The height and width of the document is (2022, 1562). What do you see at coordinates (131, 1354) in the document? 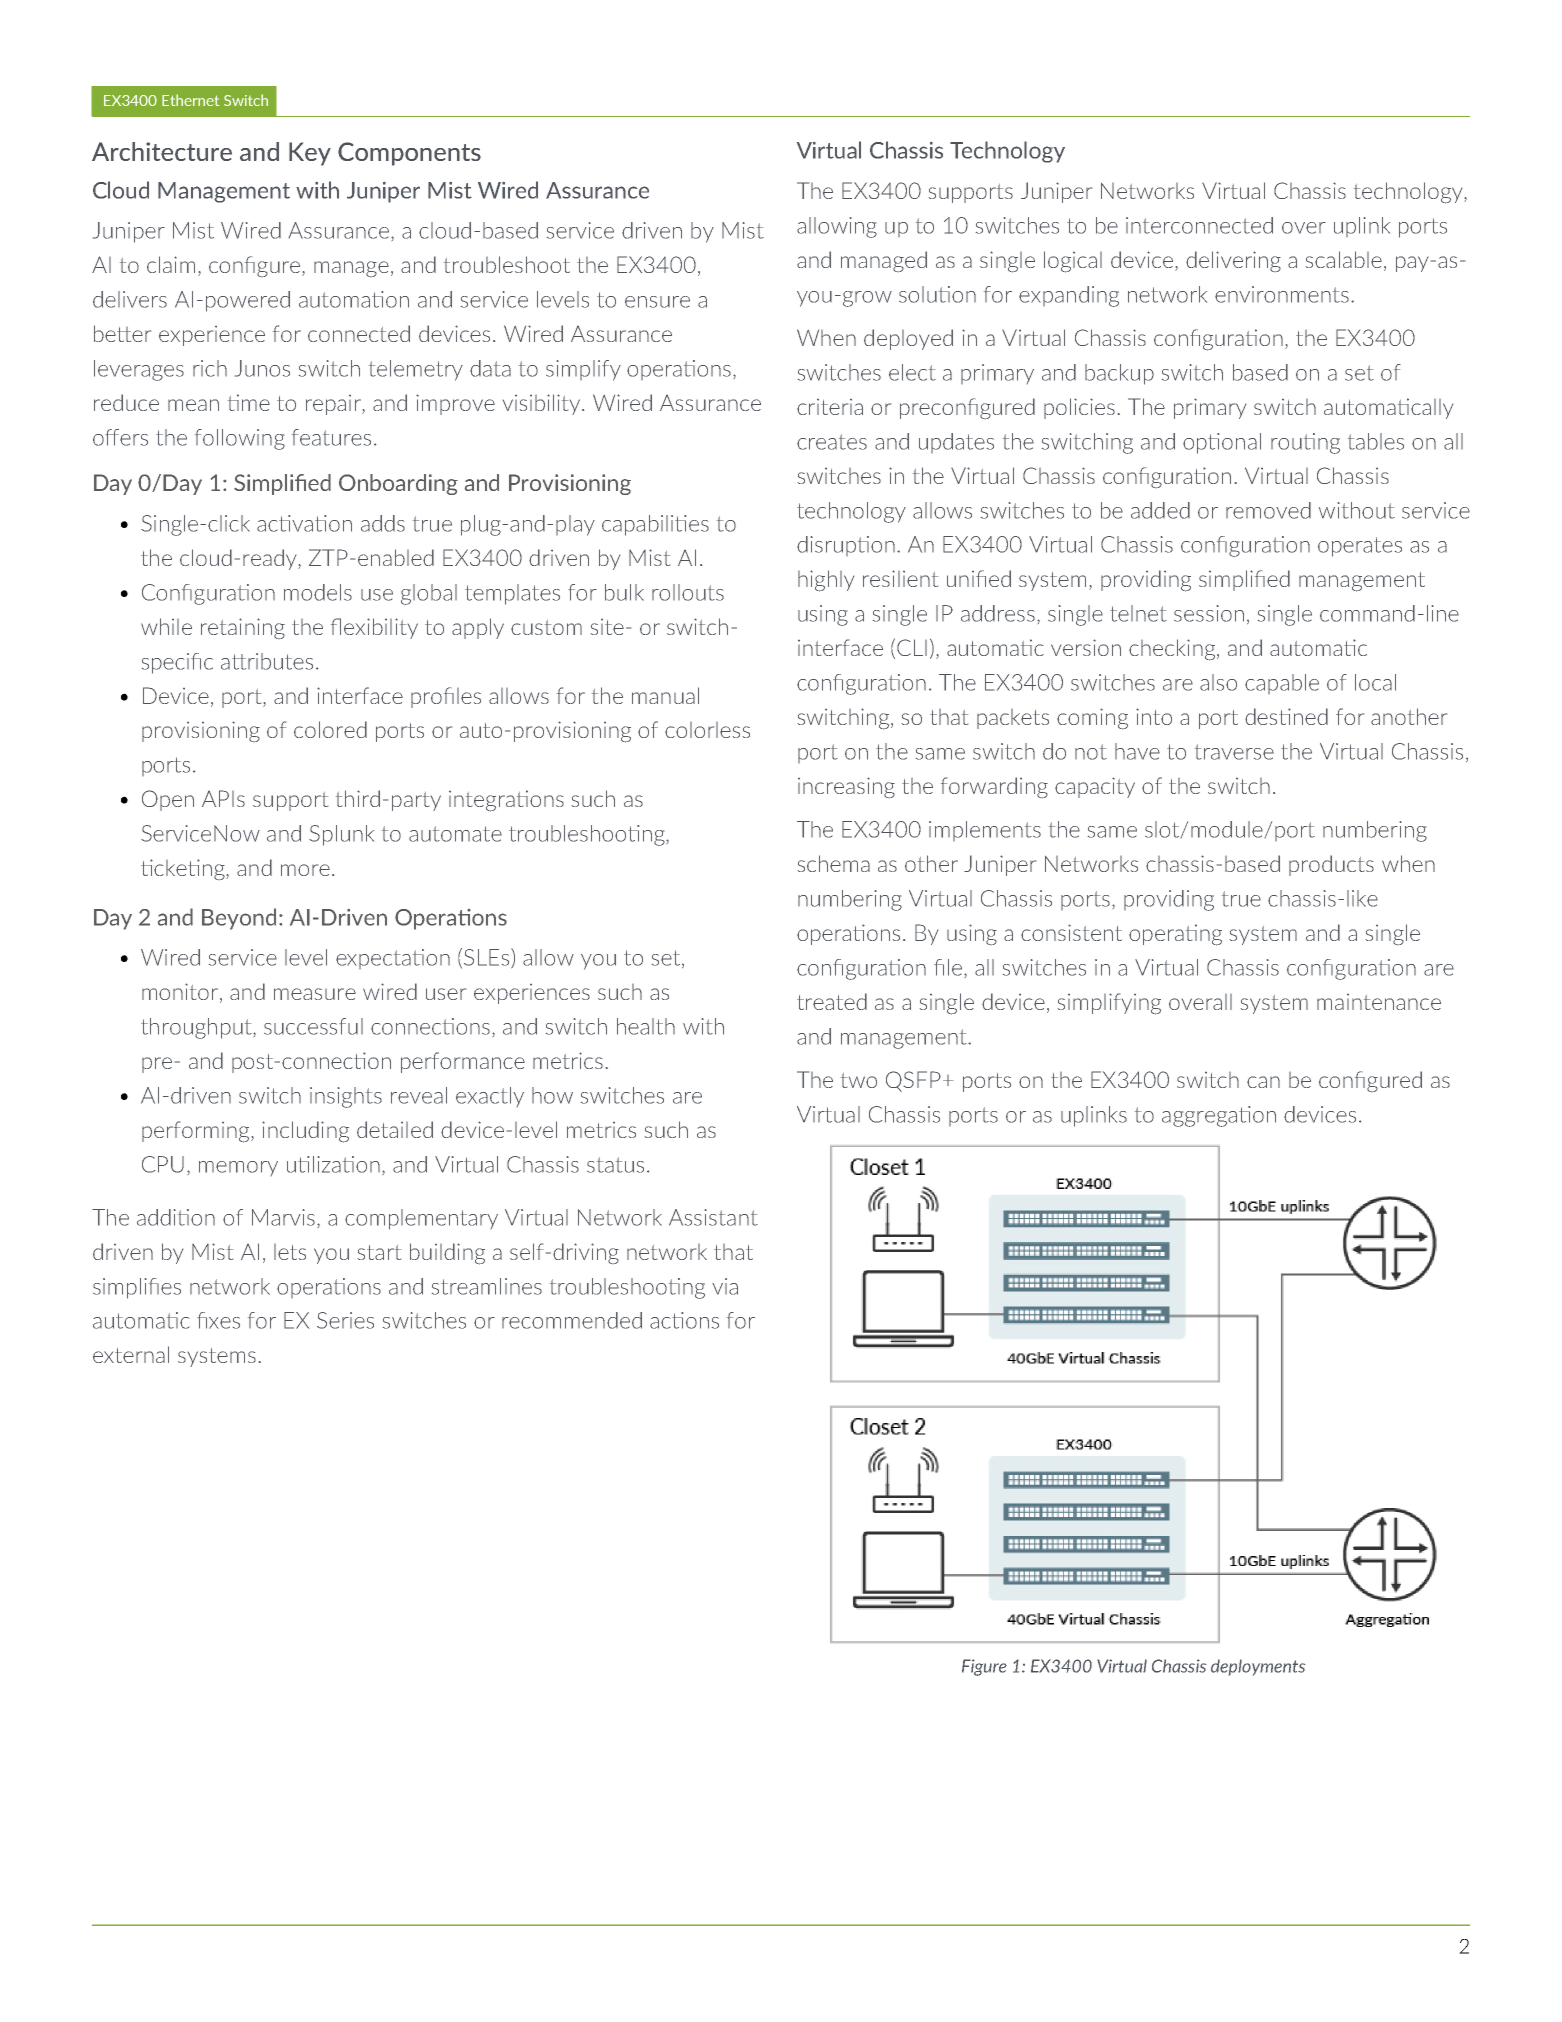
I see `external` at bounding box center [131, 1354].
